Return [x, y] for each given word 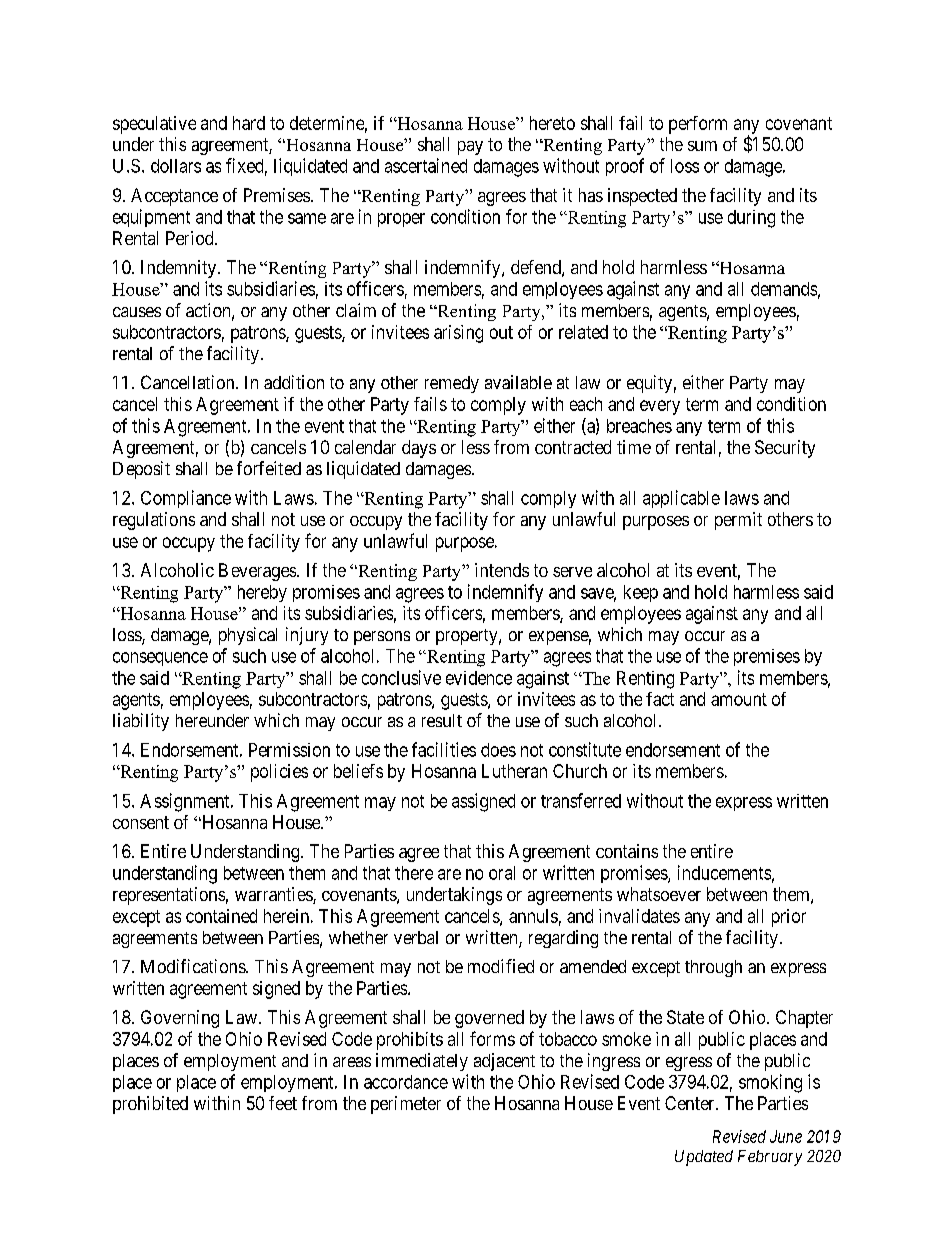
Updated [704, 1158]
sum [702, 146]
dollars [176, 166]
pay [470, 148]
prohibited [150, 1105]
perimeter [406, 1105]
